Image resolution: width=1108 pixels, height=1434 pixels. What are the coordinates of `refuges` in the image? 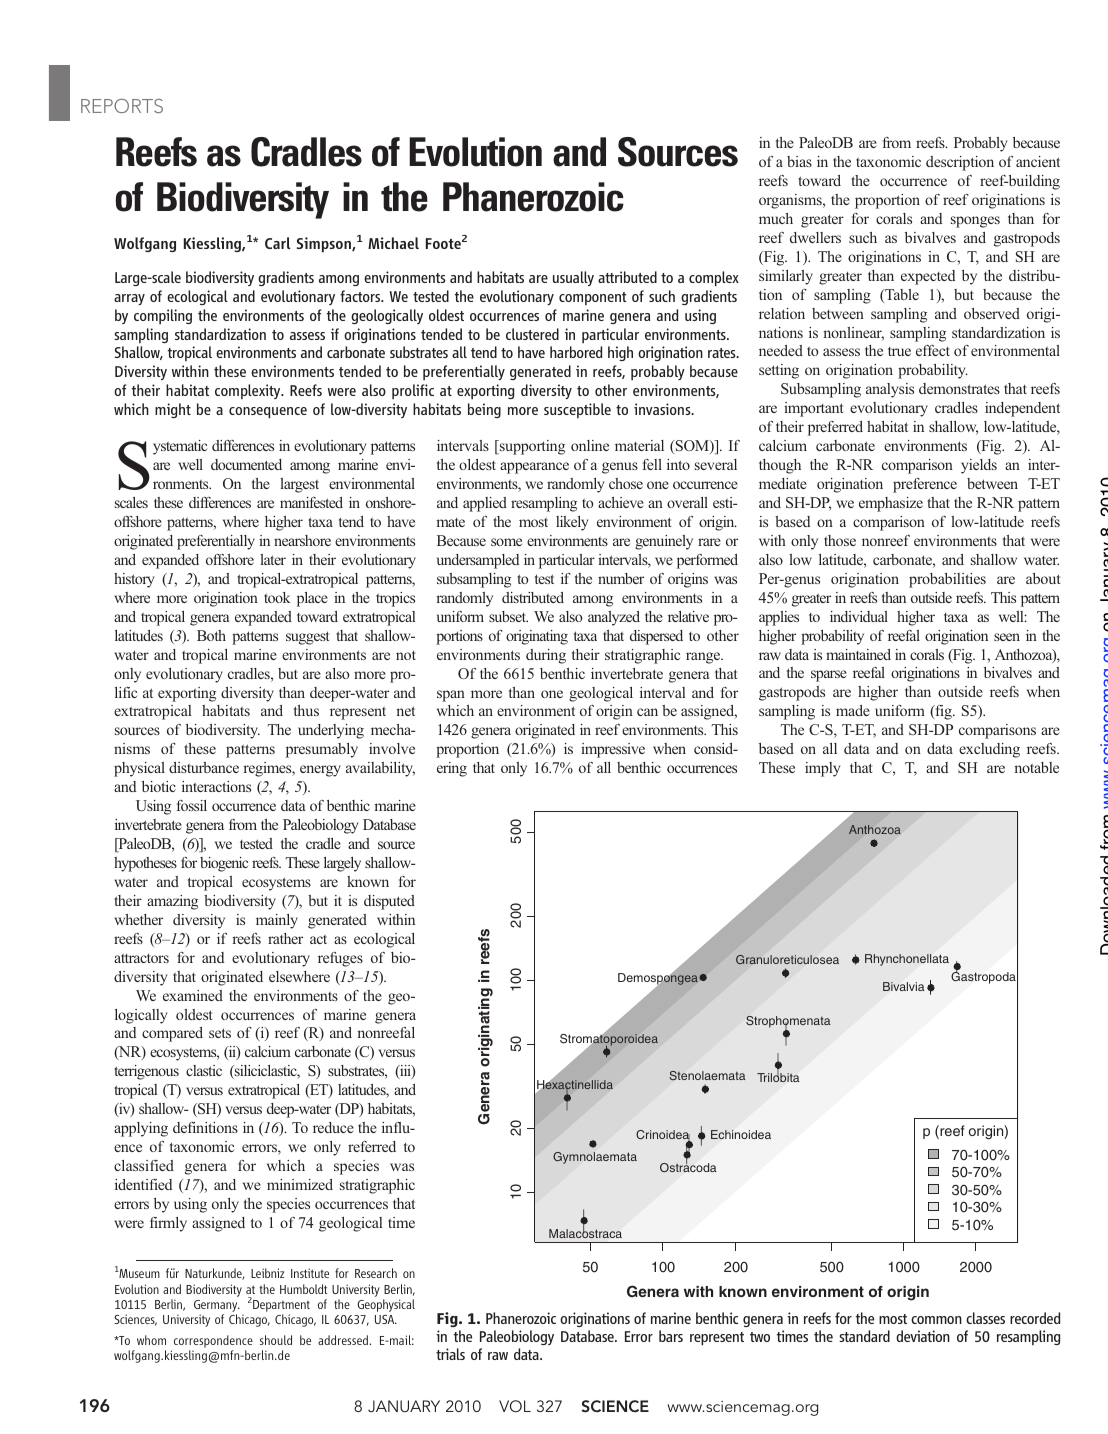 It's located at (340, 959).
